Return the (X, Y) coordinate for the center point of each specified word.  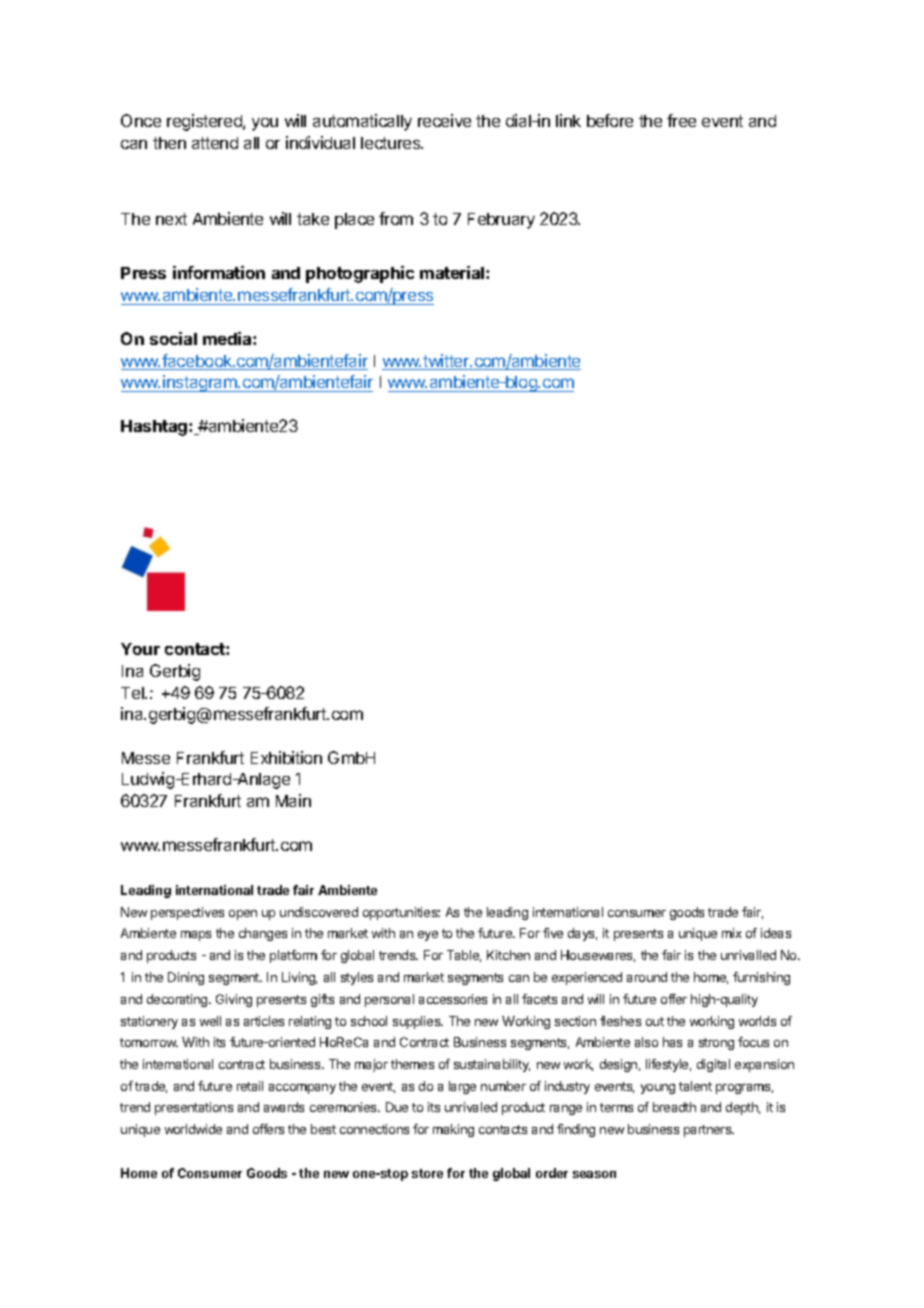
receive (444, 120)
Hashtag (155, 428)
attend (215, 143)
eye (428, 936)
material (453, 272)
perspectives (187, 913)
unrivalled (748, 955)
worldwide (193, 1129)
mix (731, 933)
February (501, 221)
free (681, 120)
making (453, 1130)
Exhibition (286, 757)
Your (140, 649)
